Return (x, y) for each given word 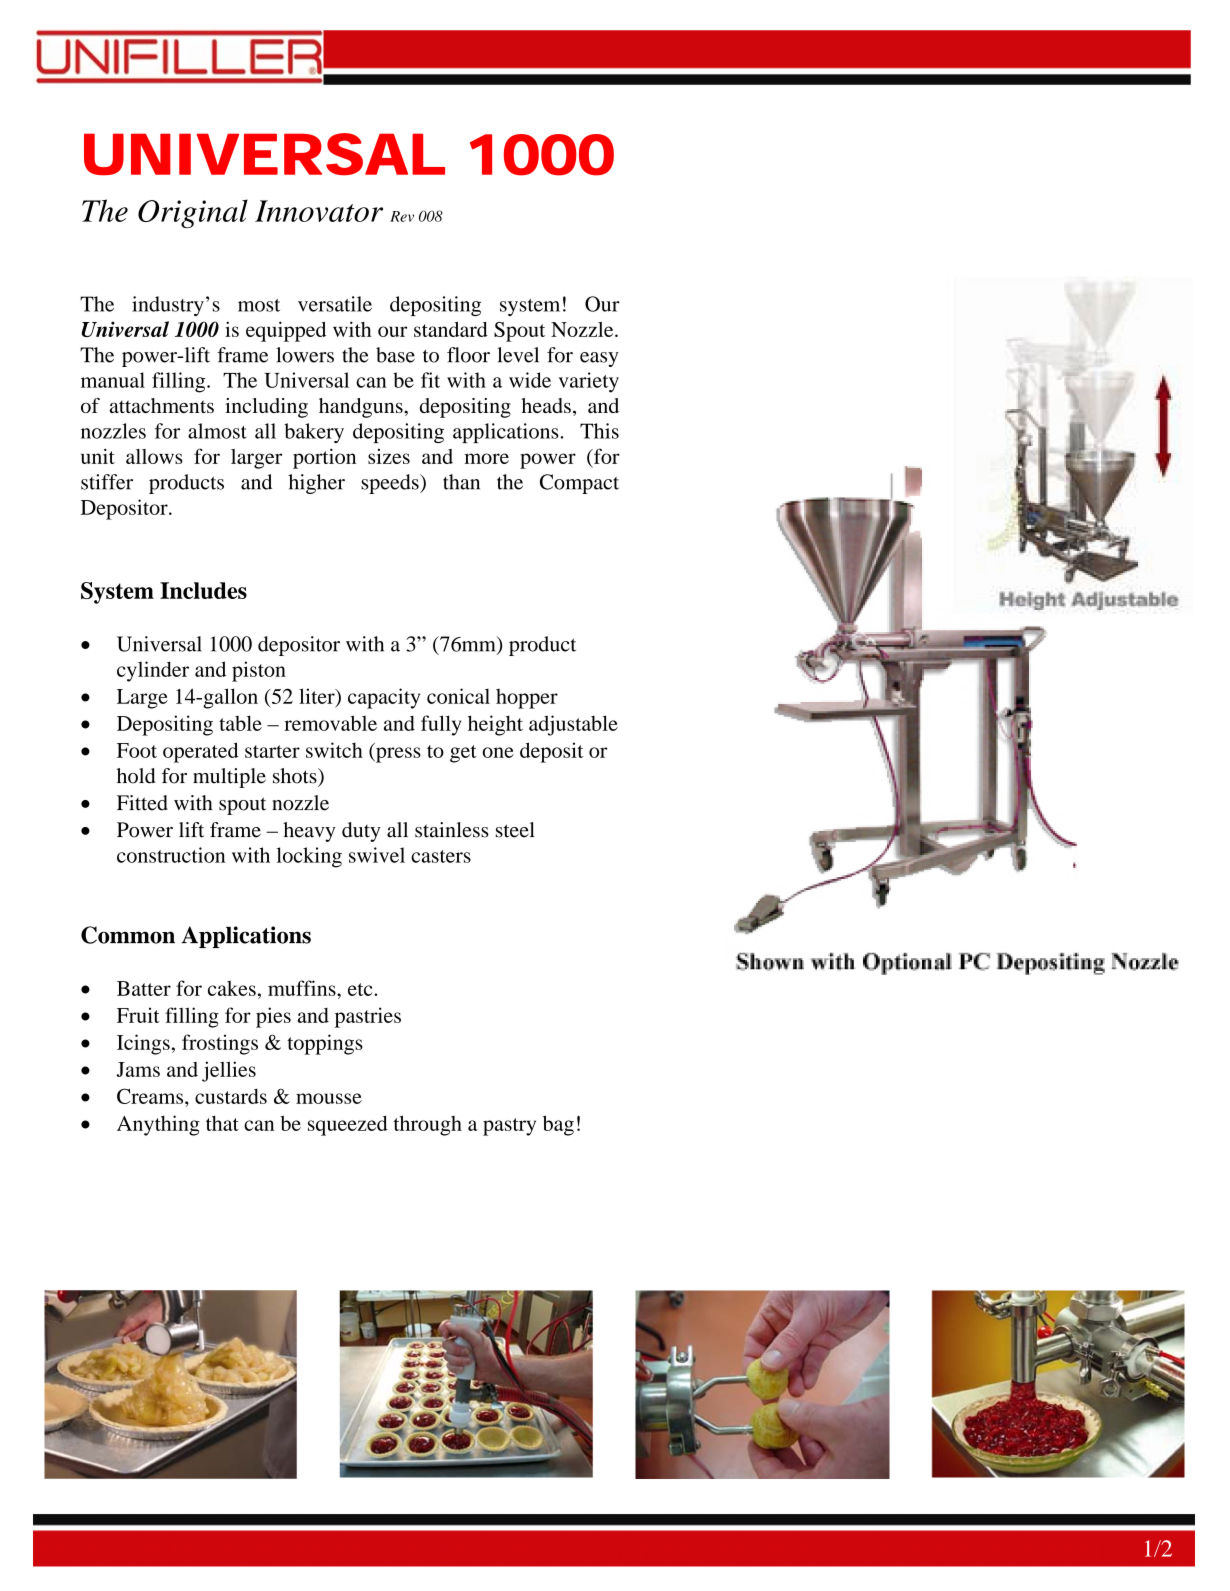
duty (361, 832)
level (518, 355)
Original (193, 213)
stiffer (107, 482)
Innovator (319, 211)
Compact (579, 484)
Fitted (142, 803)
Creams (151, 1096)
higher (316, 484)
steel (515, 830)
